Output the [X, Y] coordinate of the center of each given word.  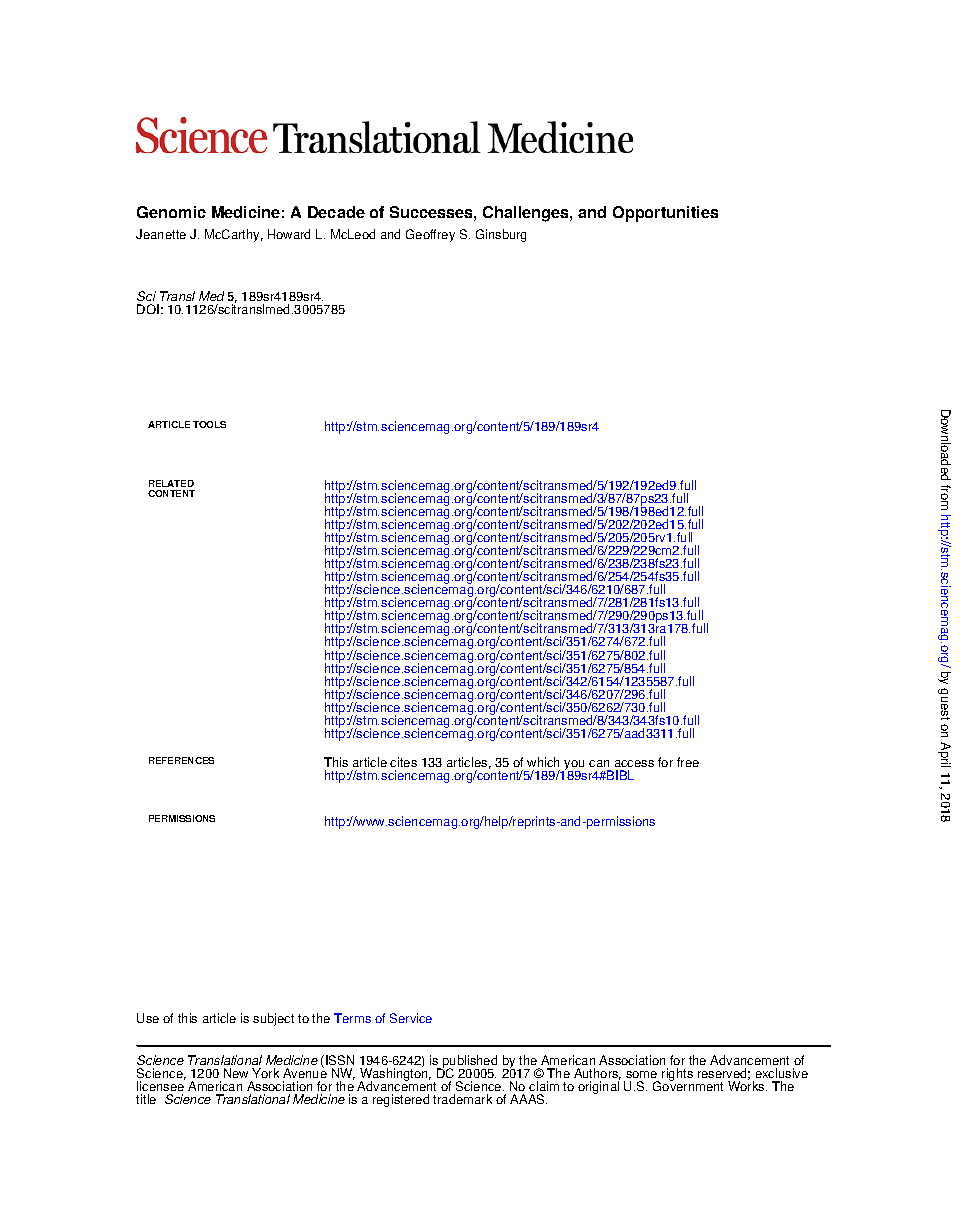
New [236, 1073]
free [688, 762]
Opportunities [665, 214]
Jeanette [161, 234]
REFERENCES [181, 760]
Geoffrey [430, 235]
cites [403, 762]
